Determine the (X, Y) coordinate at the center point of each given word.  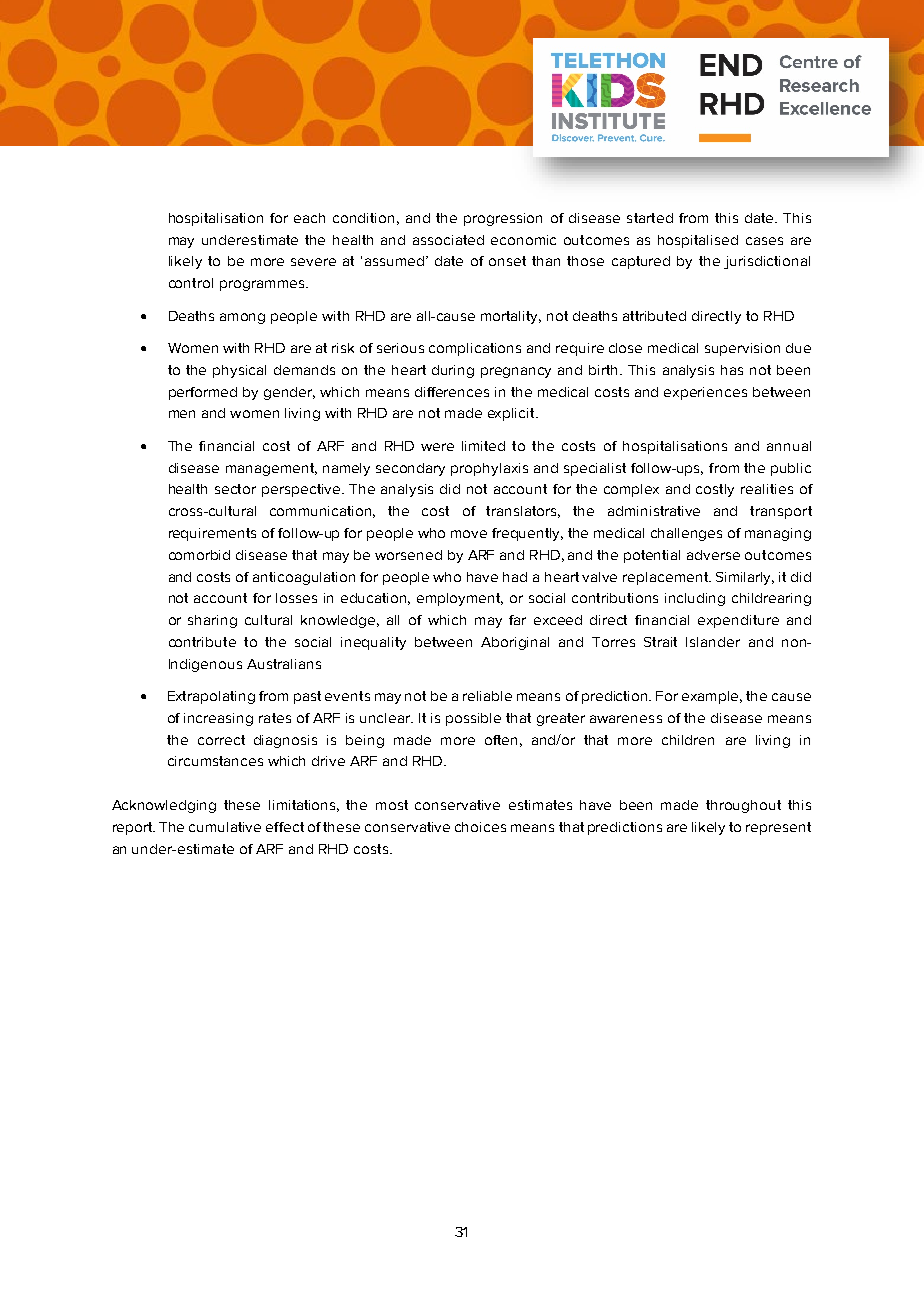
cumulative (225, 827)
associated (448, 240)
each (309, 218)
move (469, 534)
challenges (686, 534)
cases (764, 241)
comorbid (199, 555)
